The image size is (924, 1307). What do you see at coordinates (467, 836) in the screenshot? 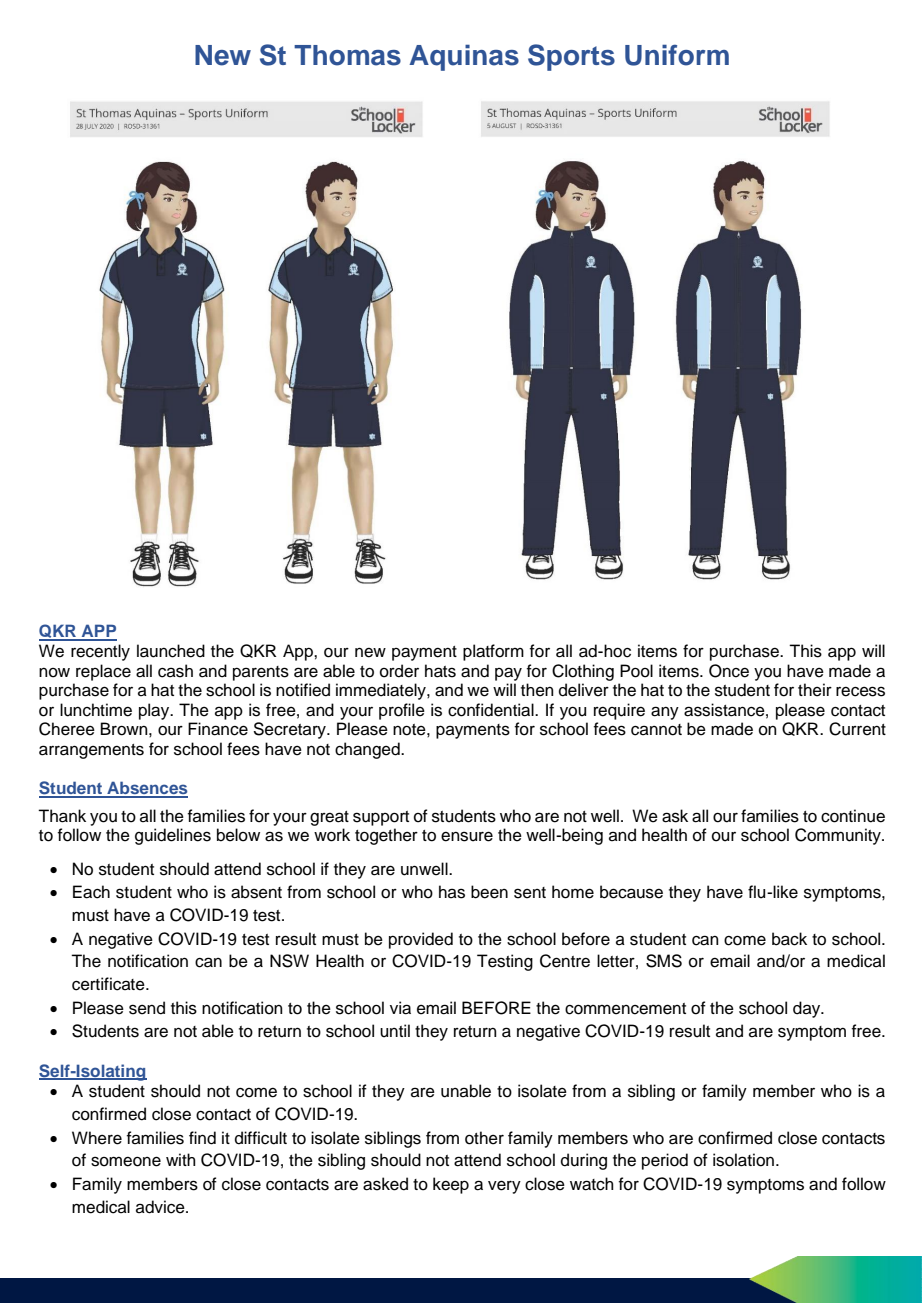
I see `ensure` at bounding box center [467, 836].
